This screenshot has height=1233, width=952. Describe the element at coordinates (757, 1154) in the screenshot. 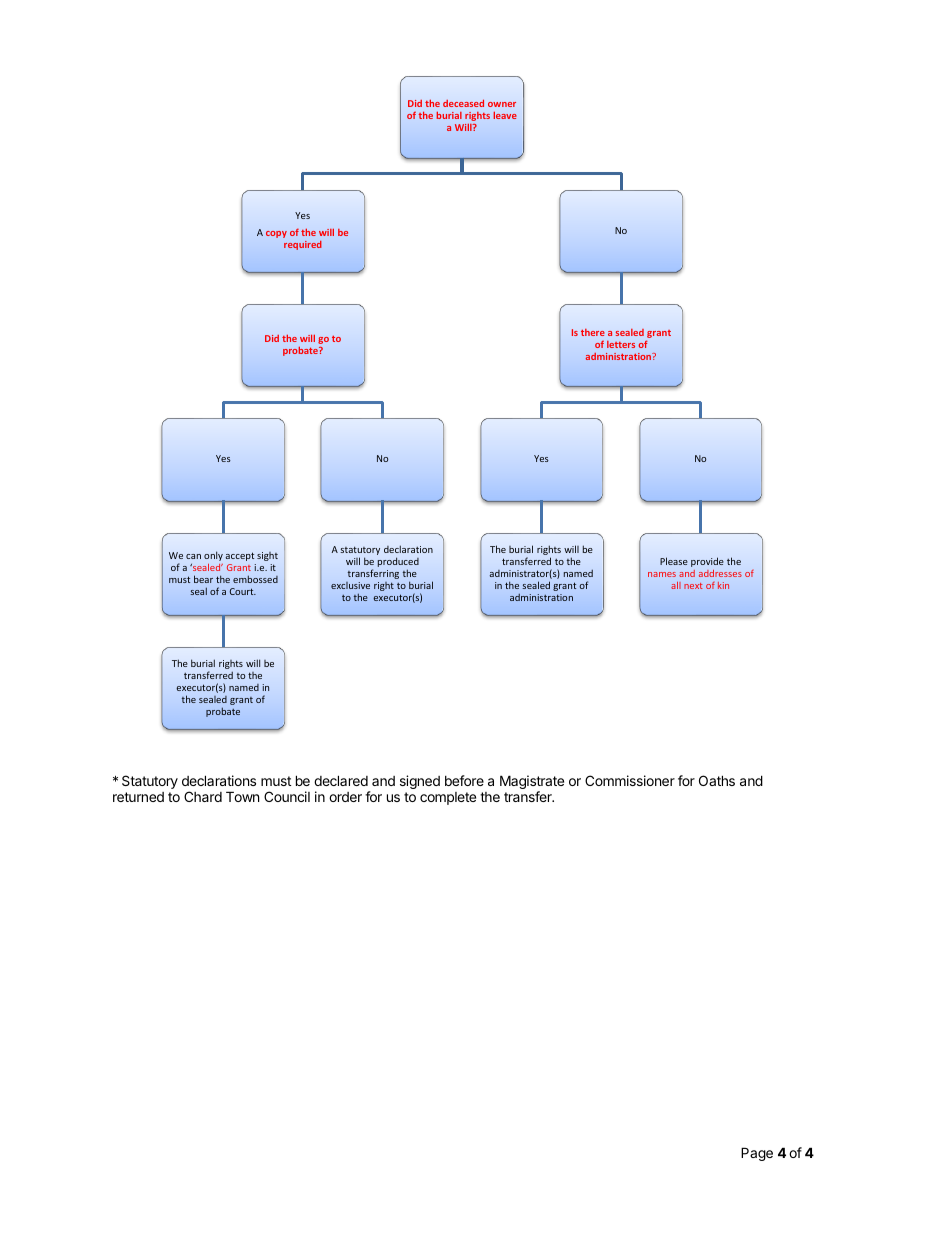

I see `Page` at that location.
